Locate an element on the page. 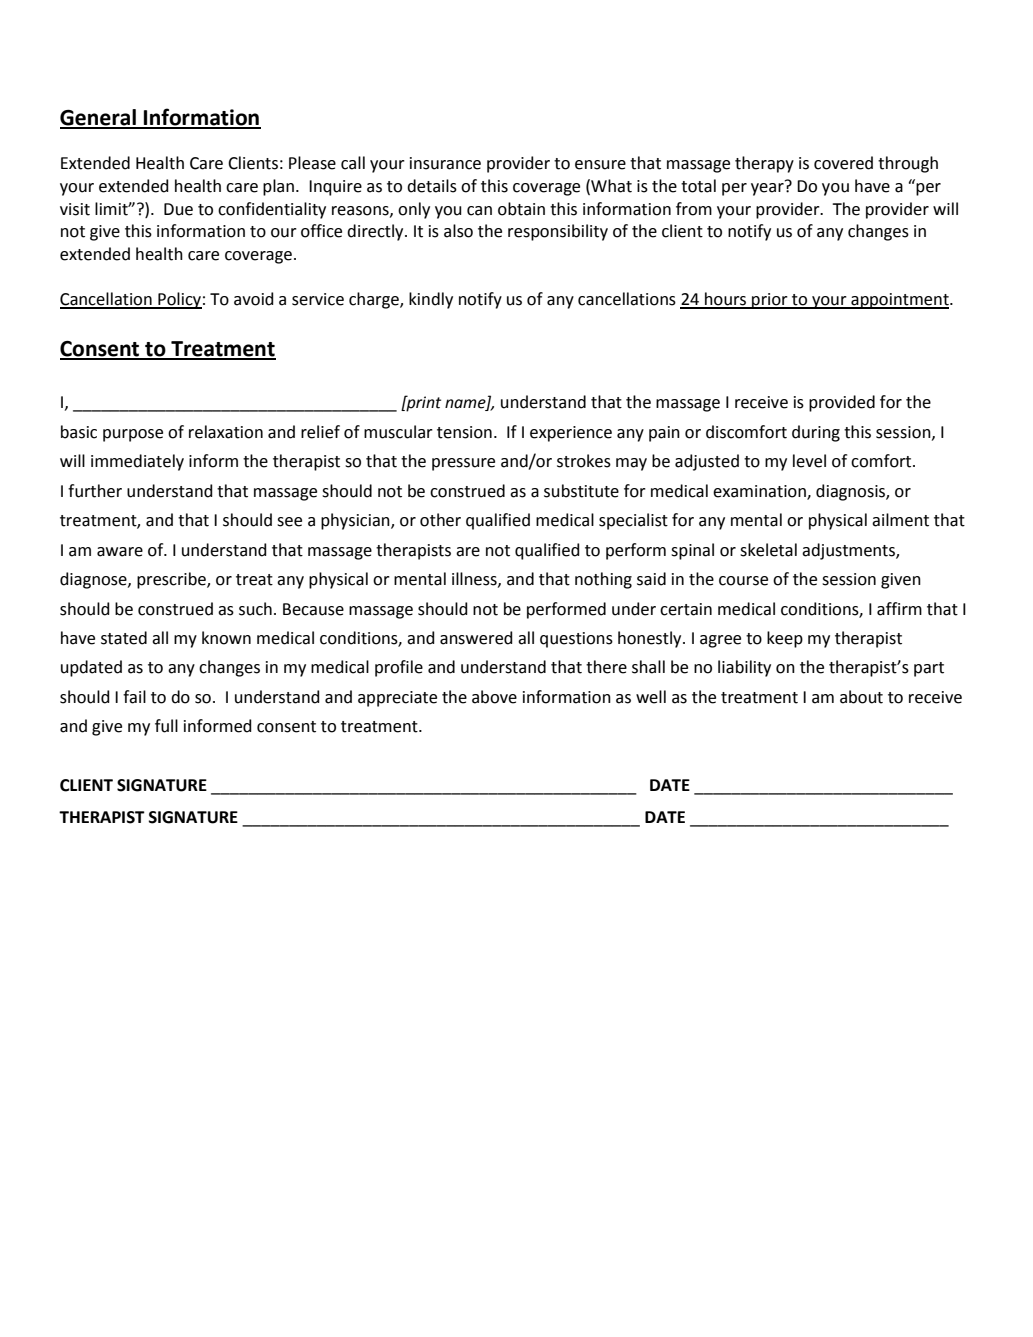  insurance is located at coordinates (445, 163).
